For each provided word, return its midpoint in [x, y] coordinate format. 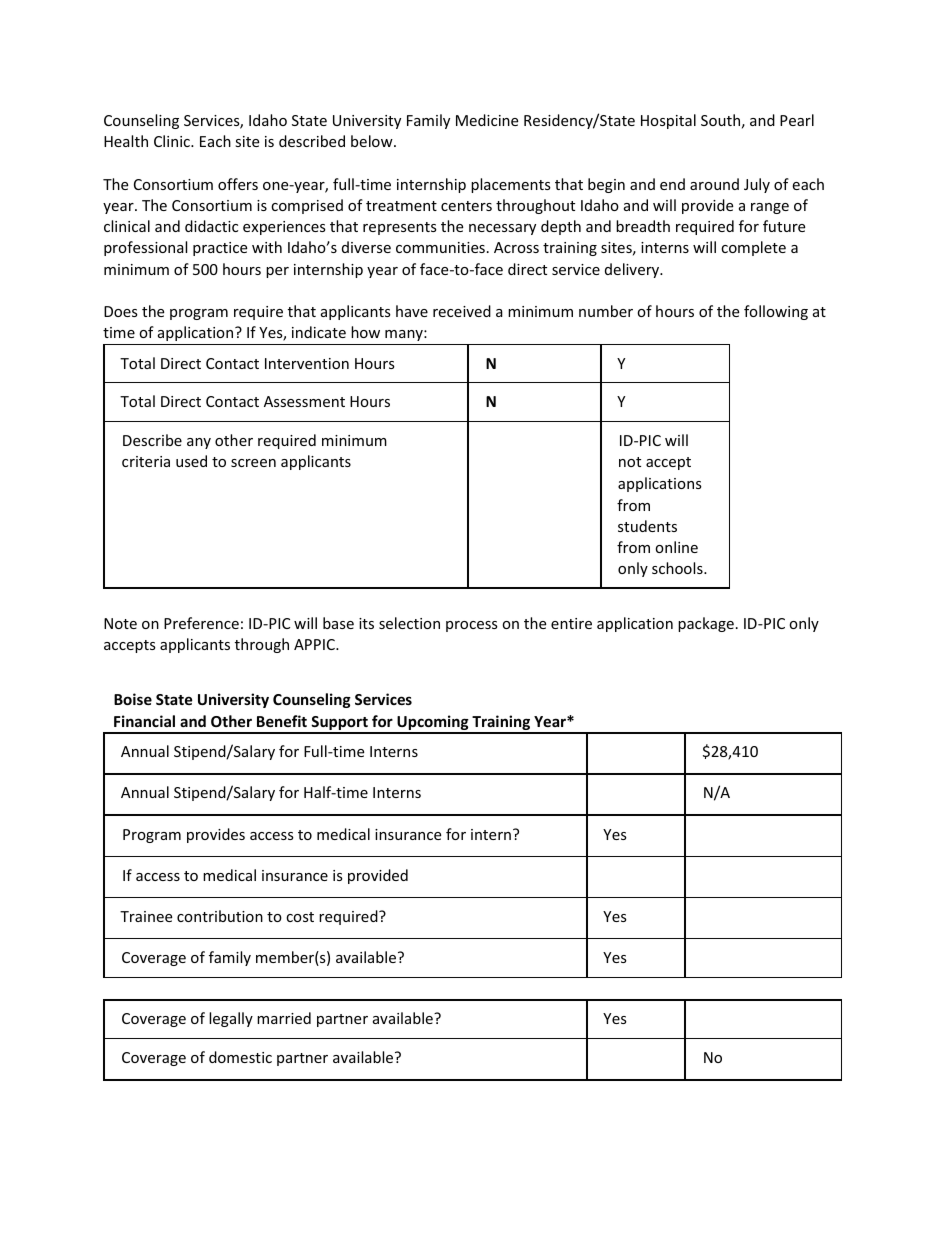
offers [238, 184]
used [191, 461]
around [714, 184]
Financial [144, 721]
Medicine [487, 120]
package [706, 624]
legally [231, 1019]
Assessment [304, 401]
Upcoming [433, 724]
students [647, 526]
